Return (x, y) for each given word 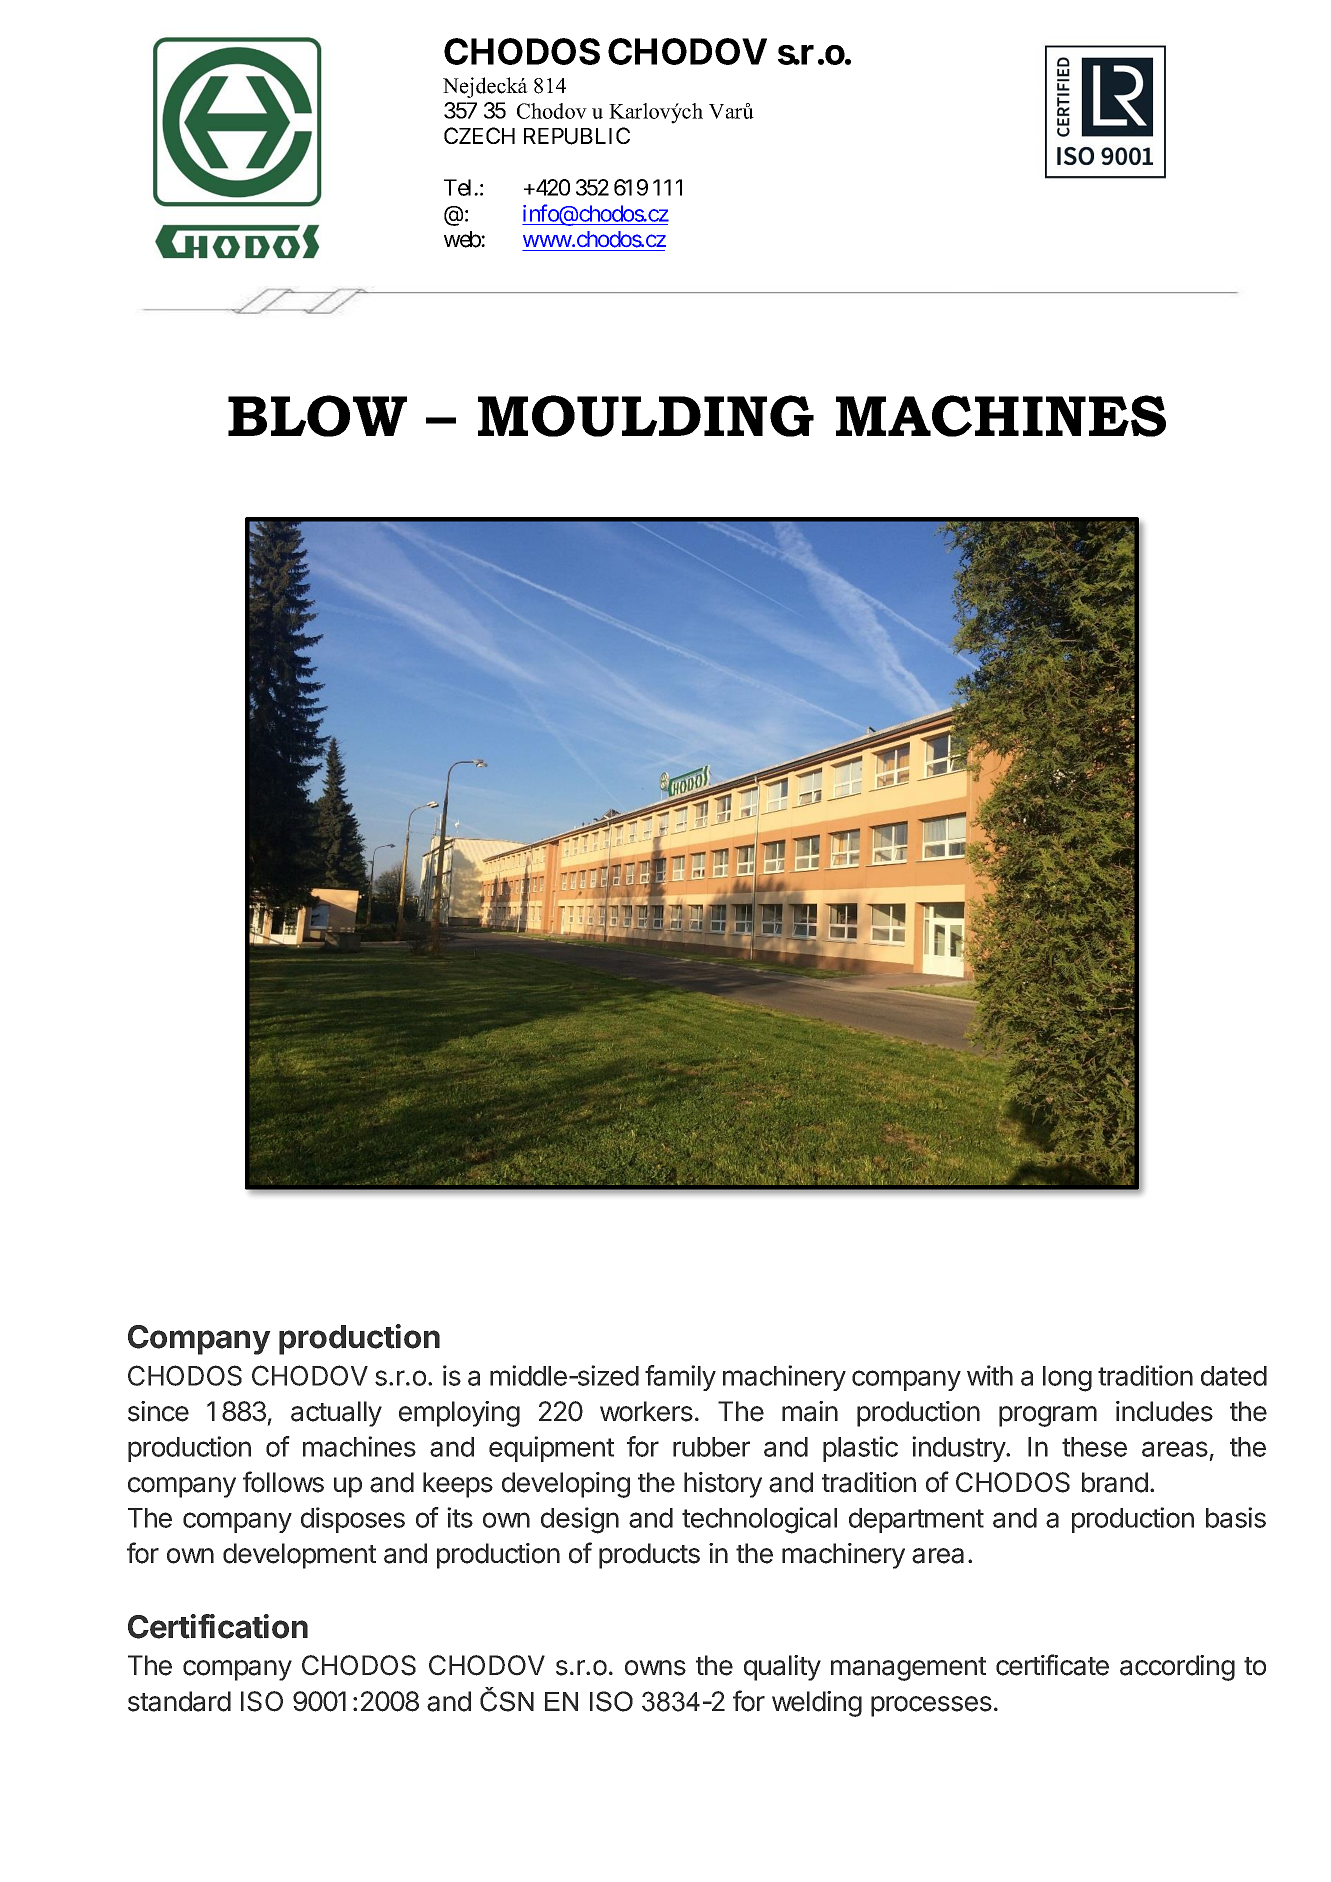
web (463, 239)
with (990, 1375)
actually (336, 1414)
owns (655, 1668)
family (680, 1378)
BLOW (317, 416)
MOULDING (646, 416)
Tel (459, 187)
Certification (218, 1626)
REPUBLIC (577, 136)
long (1067, 1379)
